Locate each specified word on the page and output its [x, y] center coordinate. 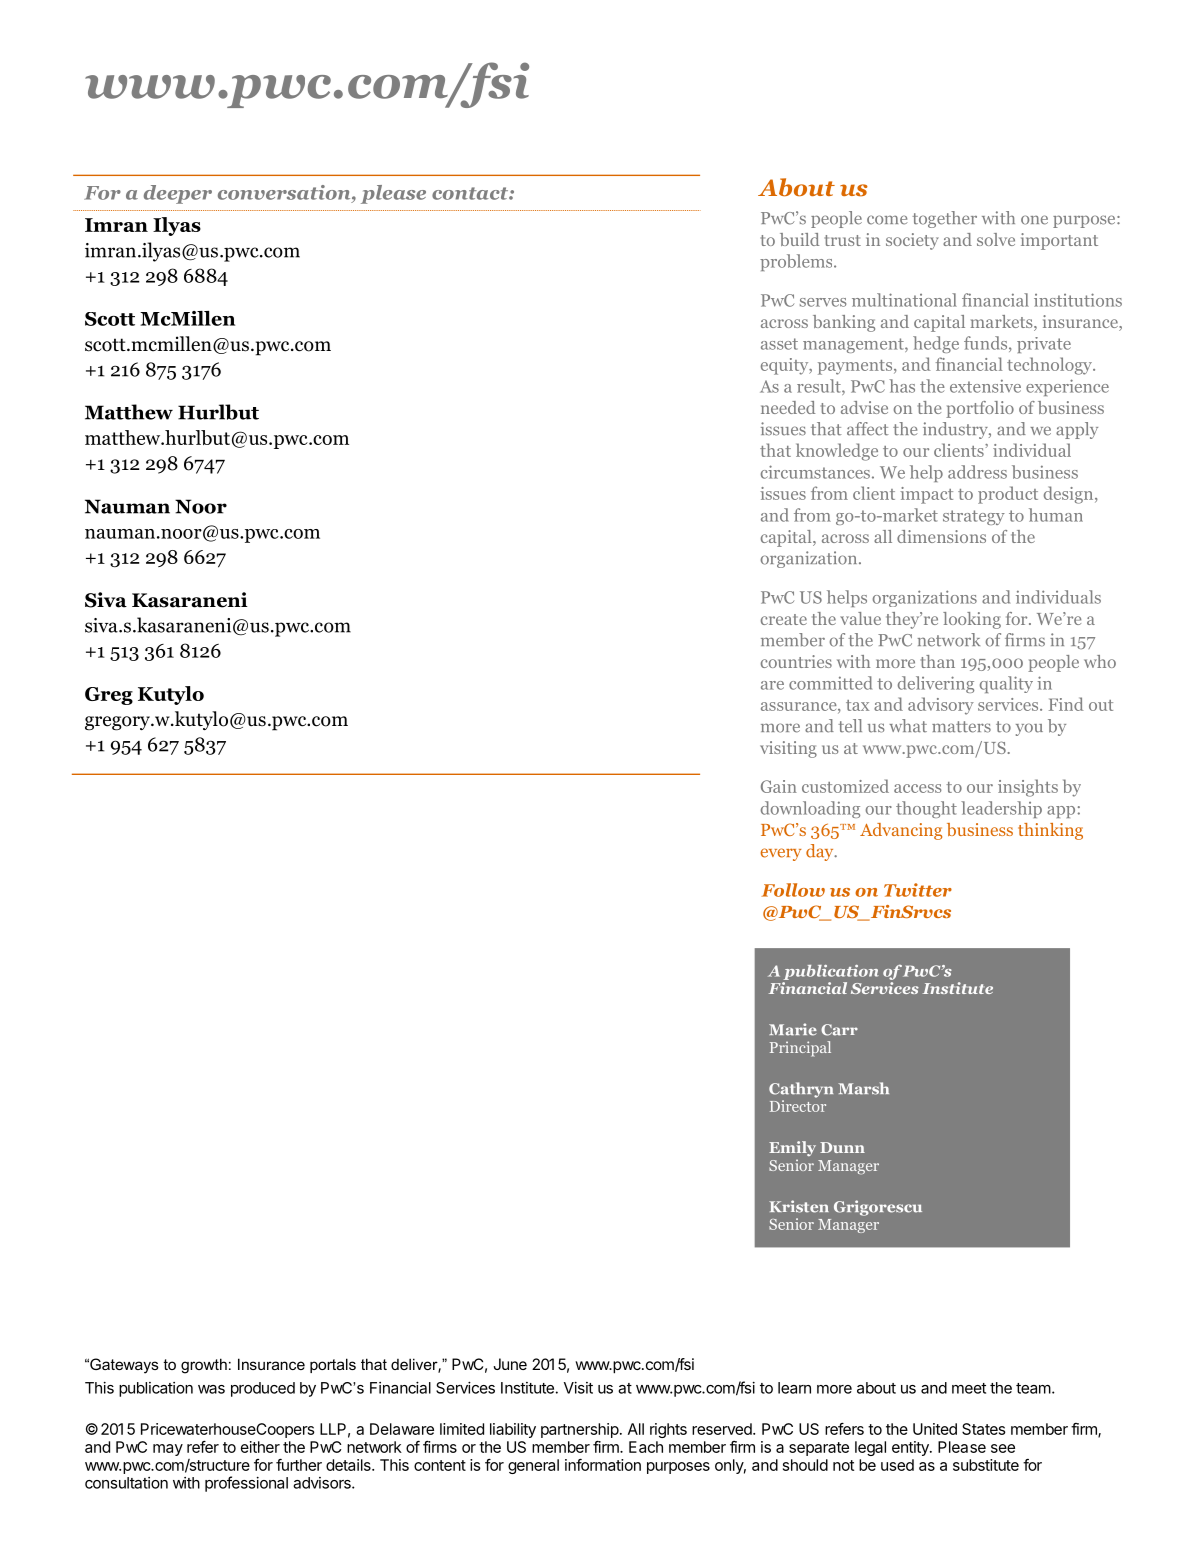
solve [996, 239]
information [603, 1465]
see [1003, 1448]
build [799, 239]
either [260, 1447]
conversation [285, 192]
